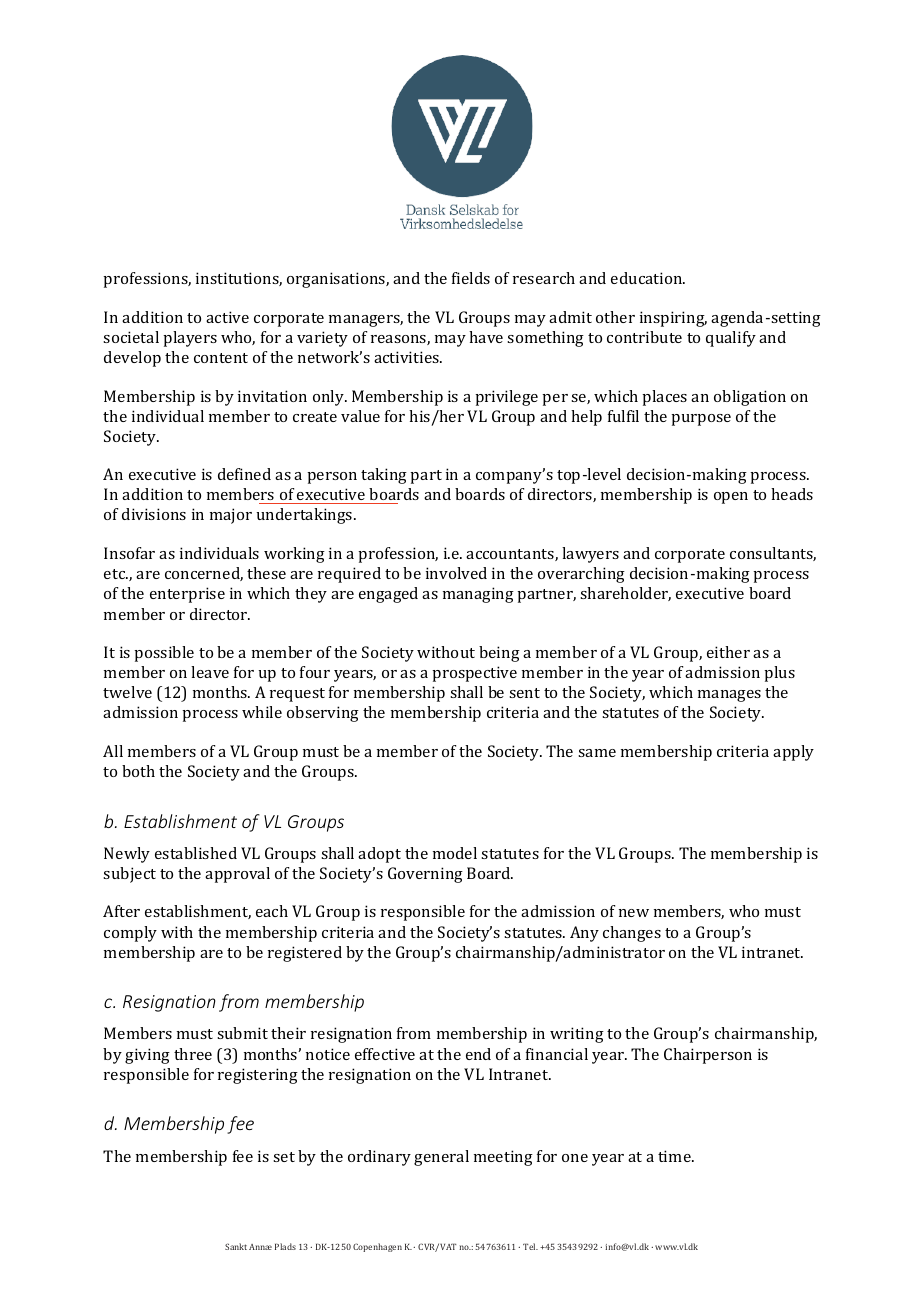 This image has height=1308, width=924. Describe the element at coordinates (632, 934) in the image. I see `changes` at that location.
